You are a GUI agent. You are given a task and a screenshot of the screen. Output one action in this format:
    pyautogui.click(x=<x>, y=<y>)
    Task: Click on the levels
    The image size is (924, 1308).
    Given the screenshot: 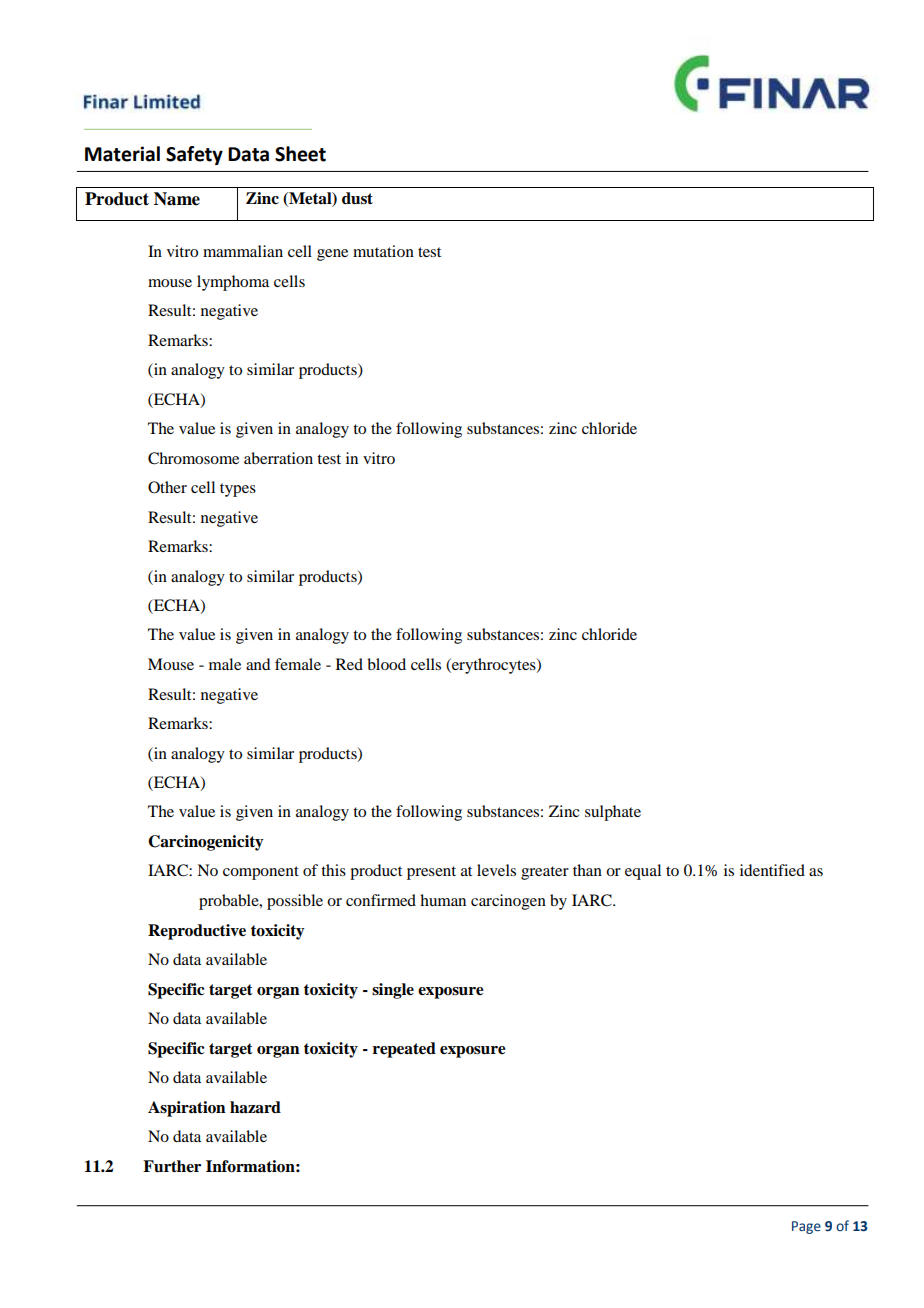 What is the action you would take?
    pyautogui.click(x=496, y=870)
